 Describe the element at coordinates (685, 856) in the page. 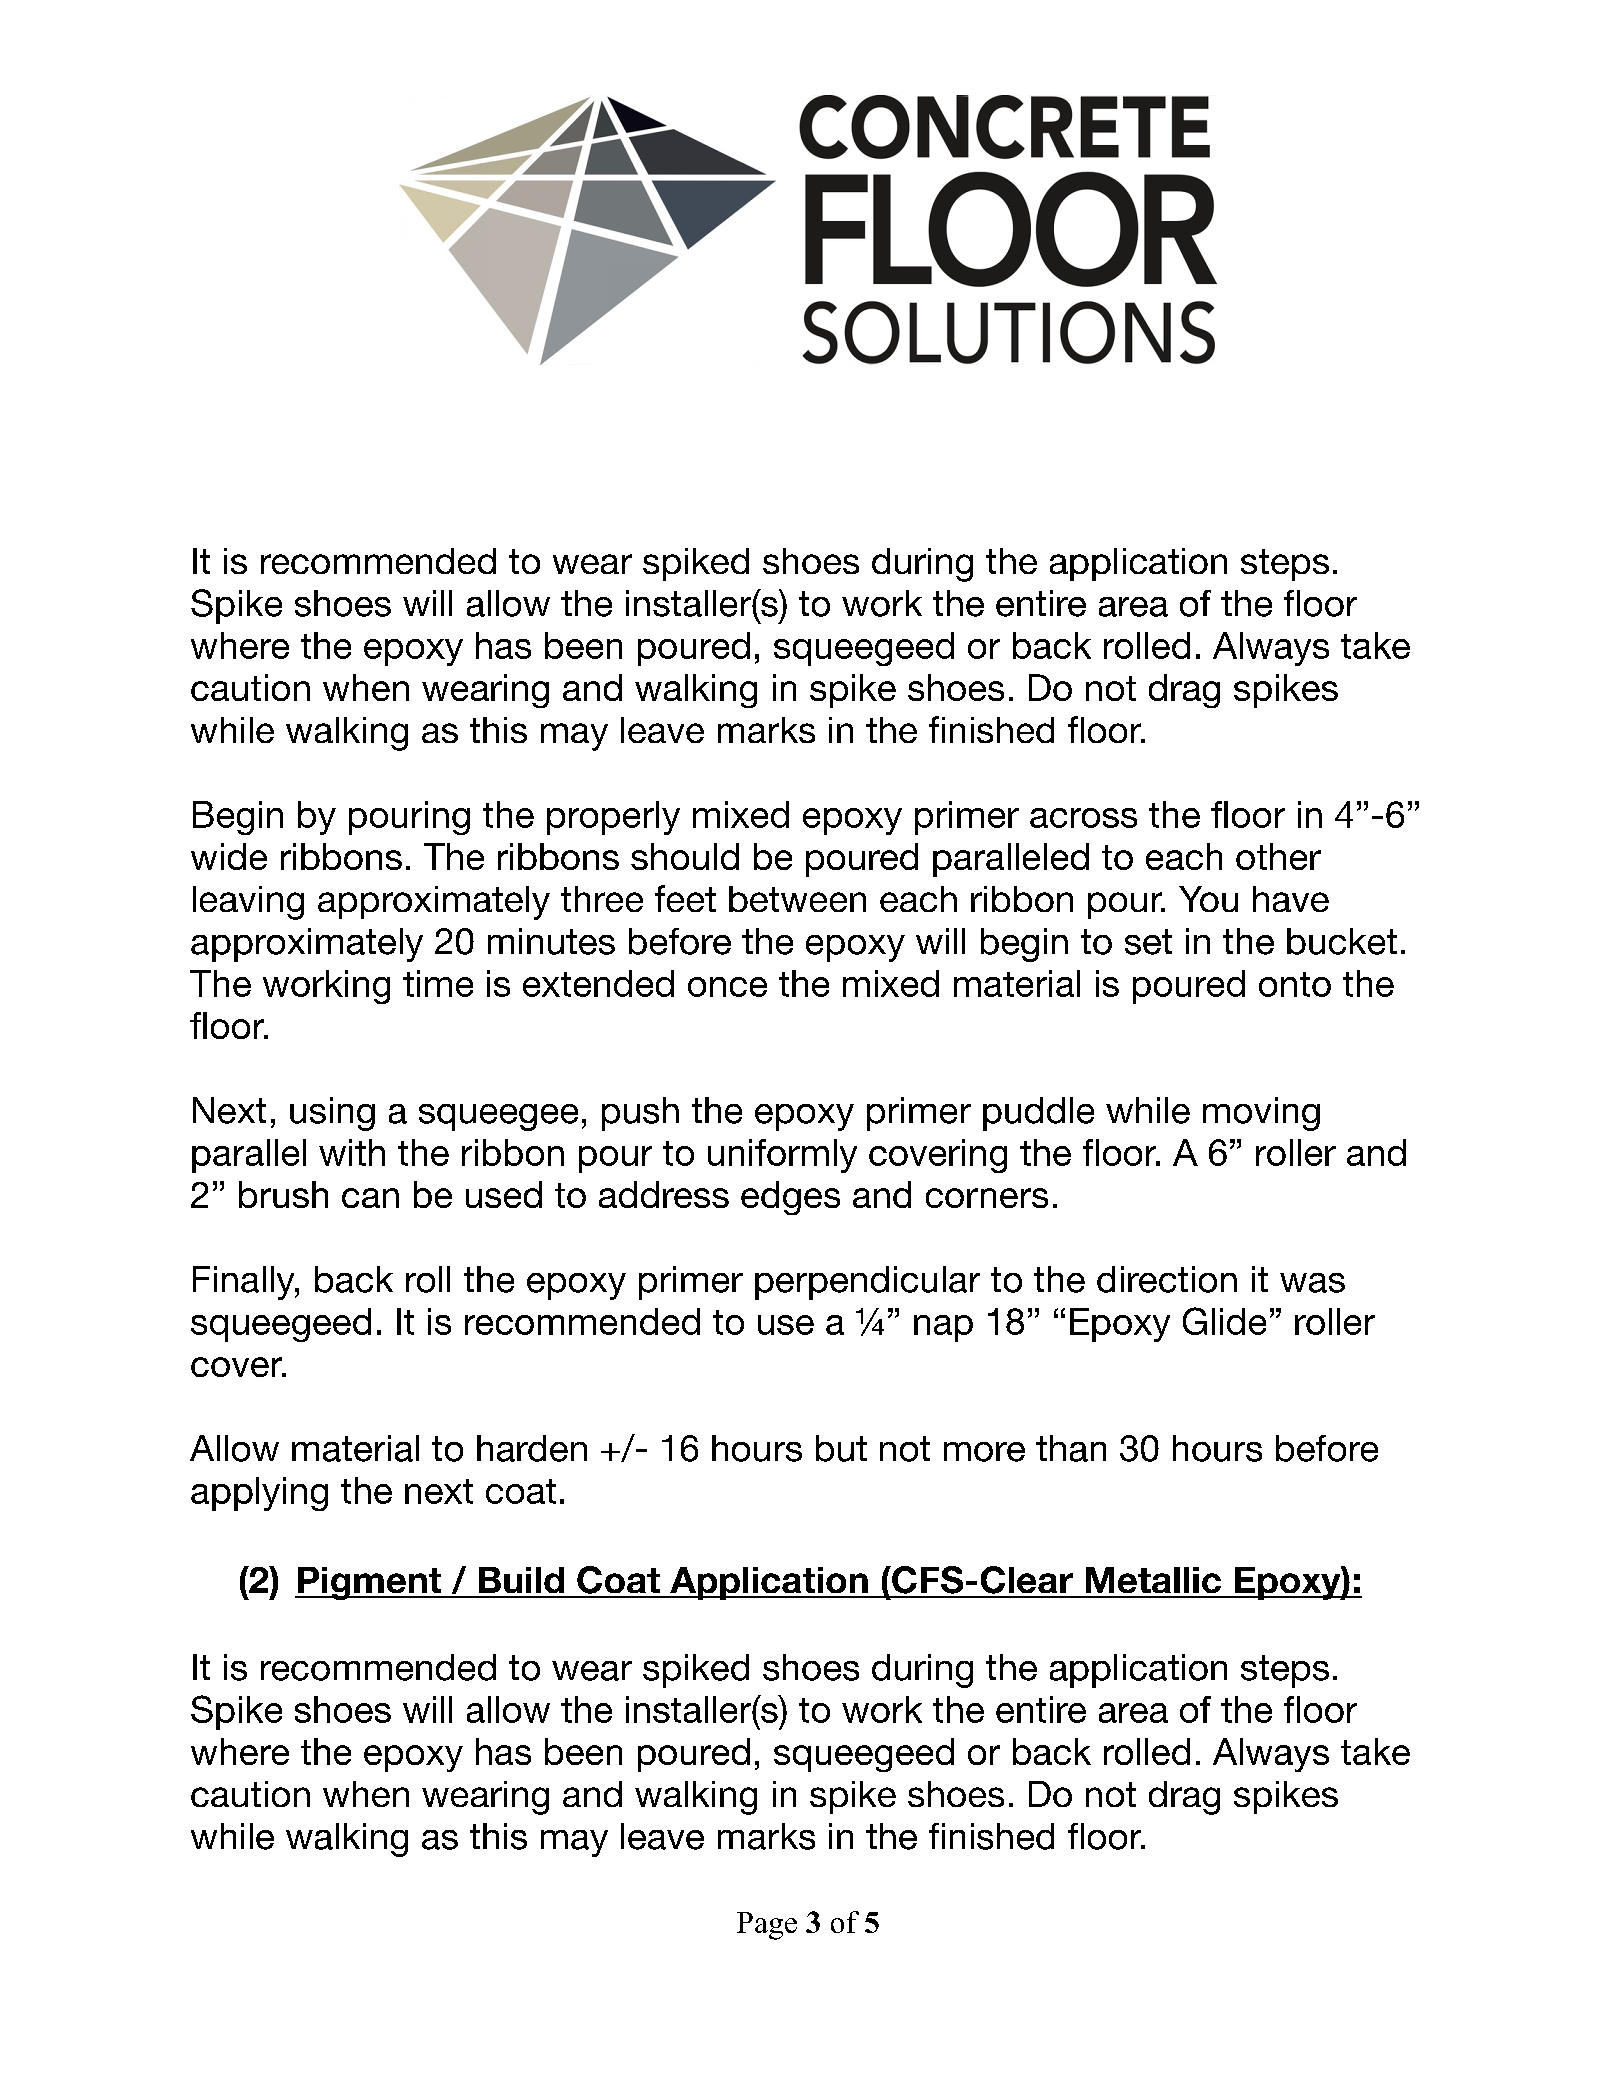

I see `should` at that location.
